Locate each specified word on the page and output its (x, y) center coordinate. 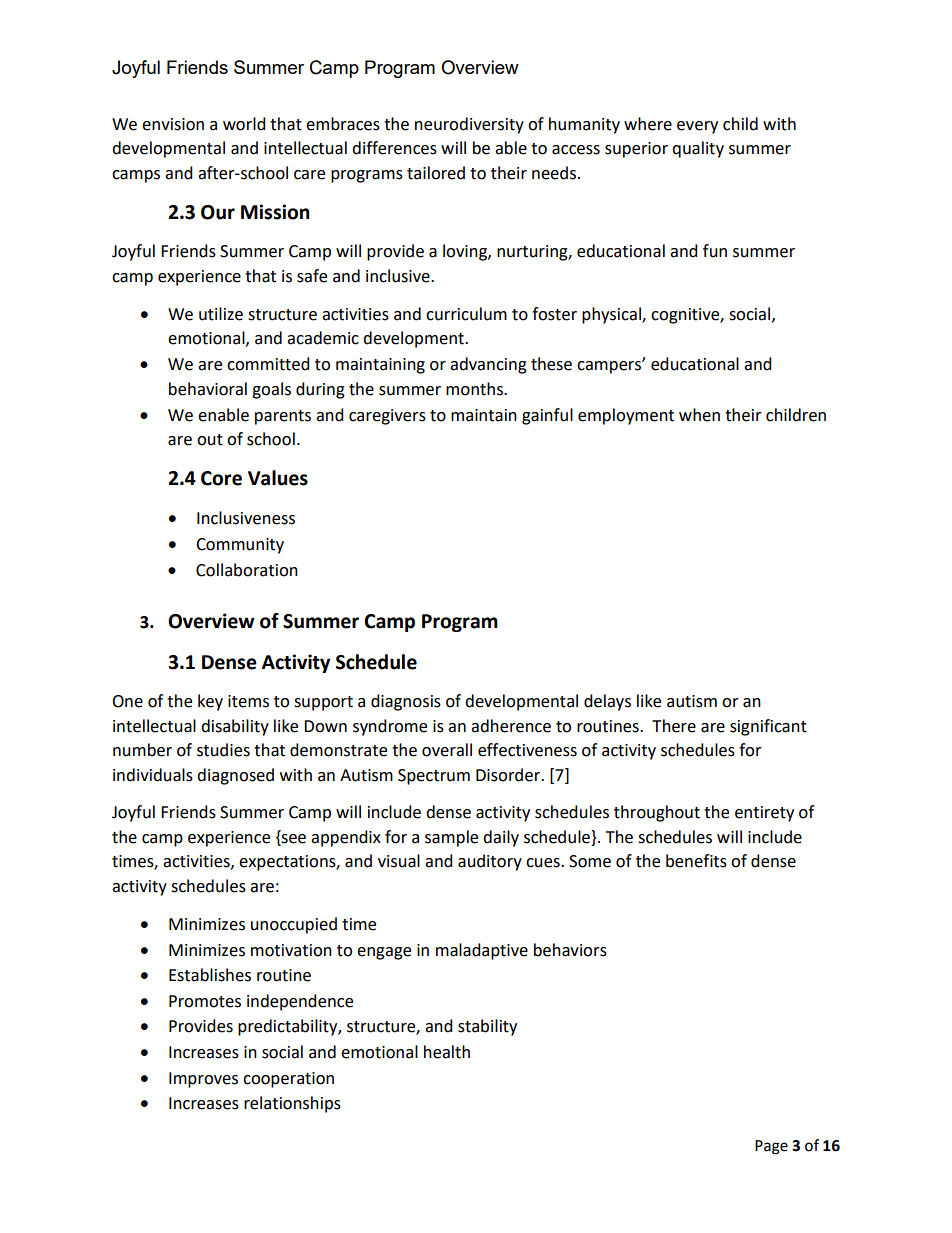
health (447, 1052)
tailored (436, 173)
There (674, 726)
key (210, 702)
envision (173, 124)
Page (771, 1147)
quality (698, 149)
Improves (203, 1080)
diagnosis (406, 702)
